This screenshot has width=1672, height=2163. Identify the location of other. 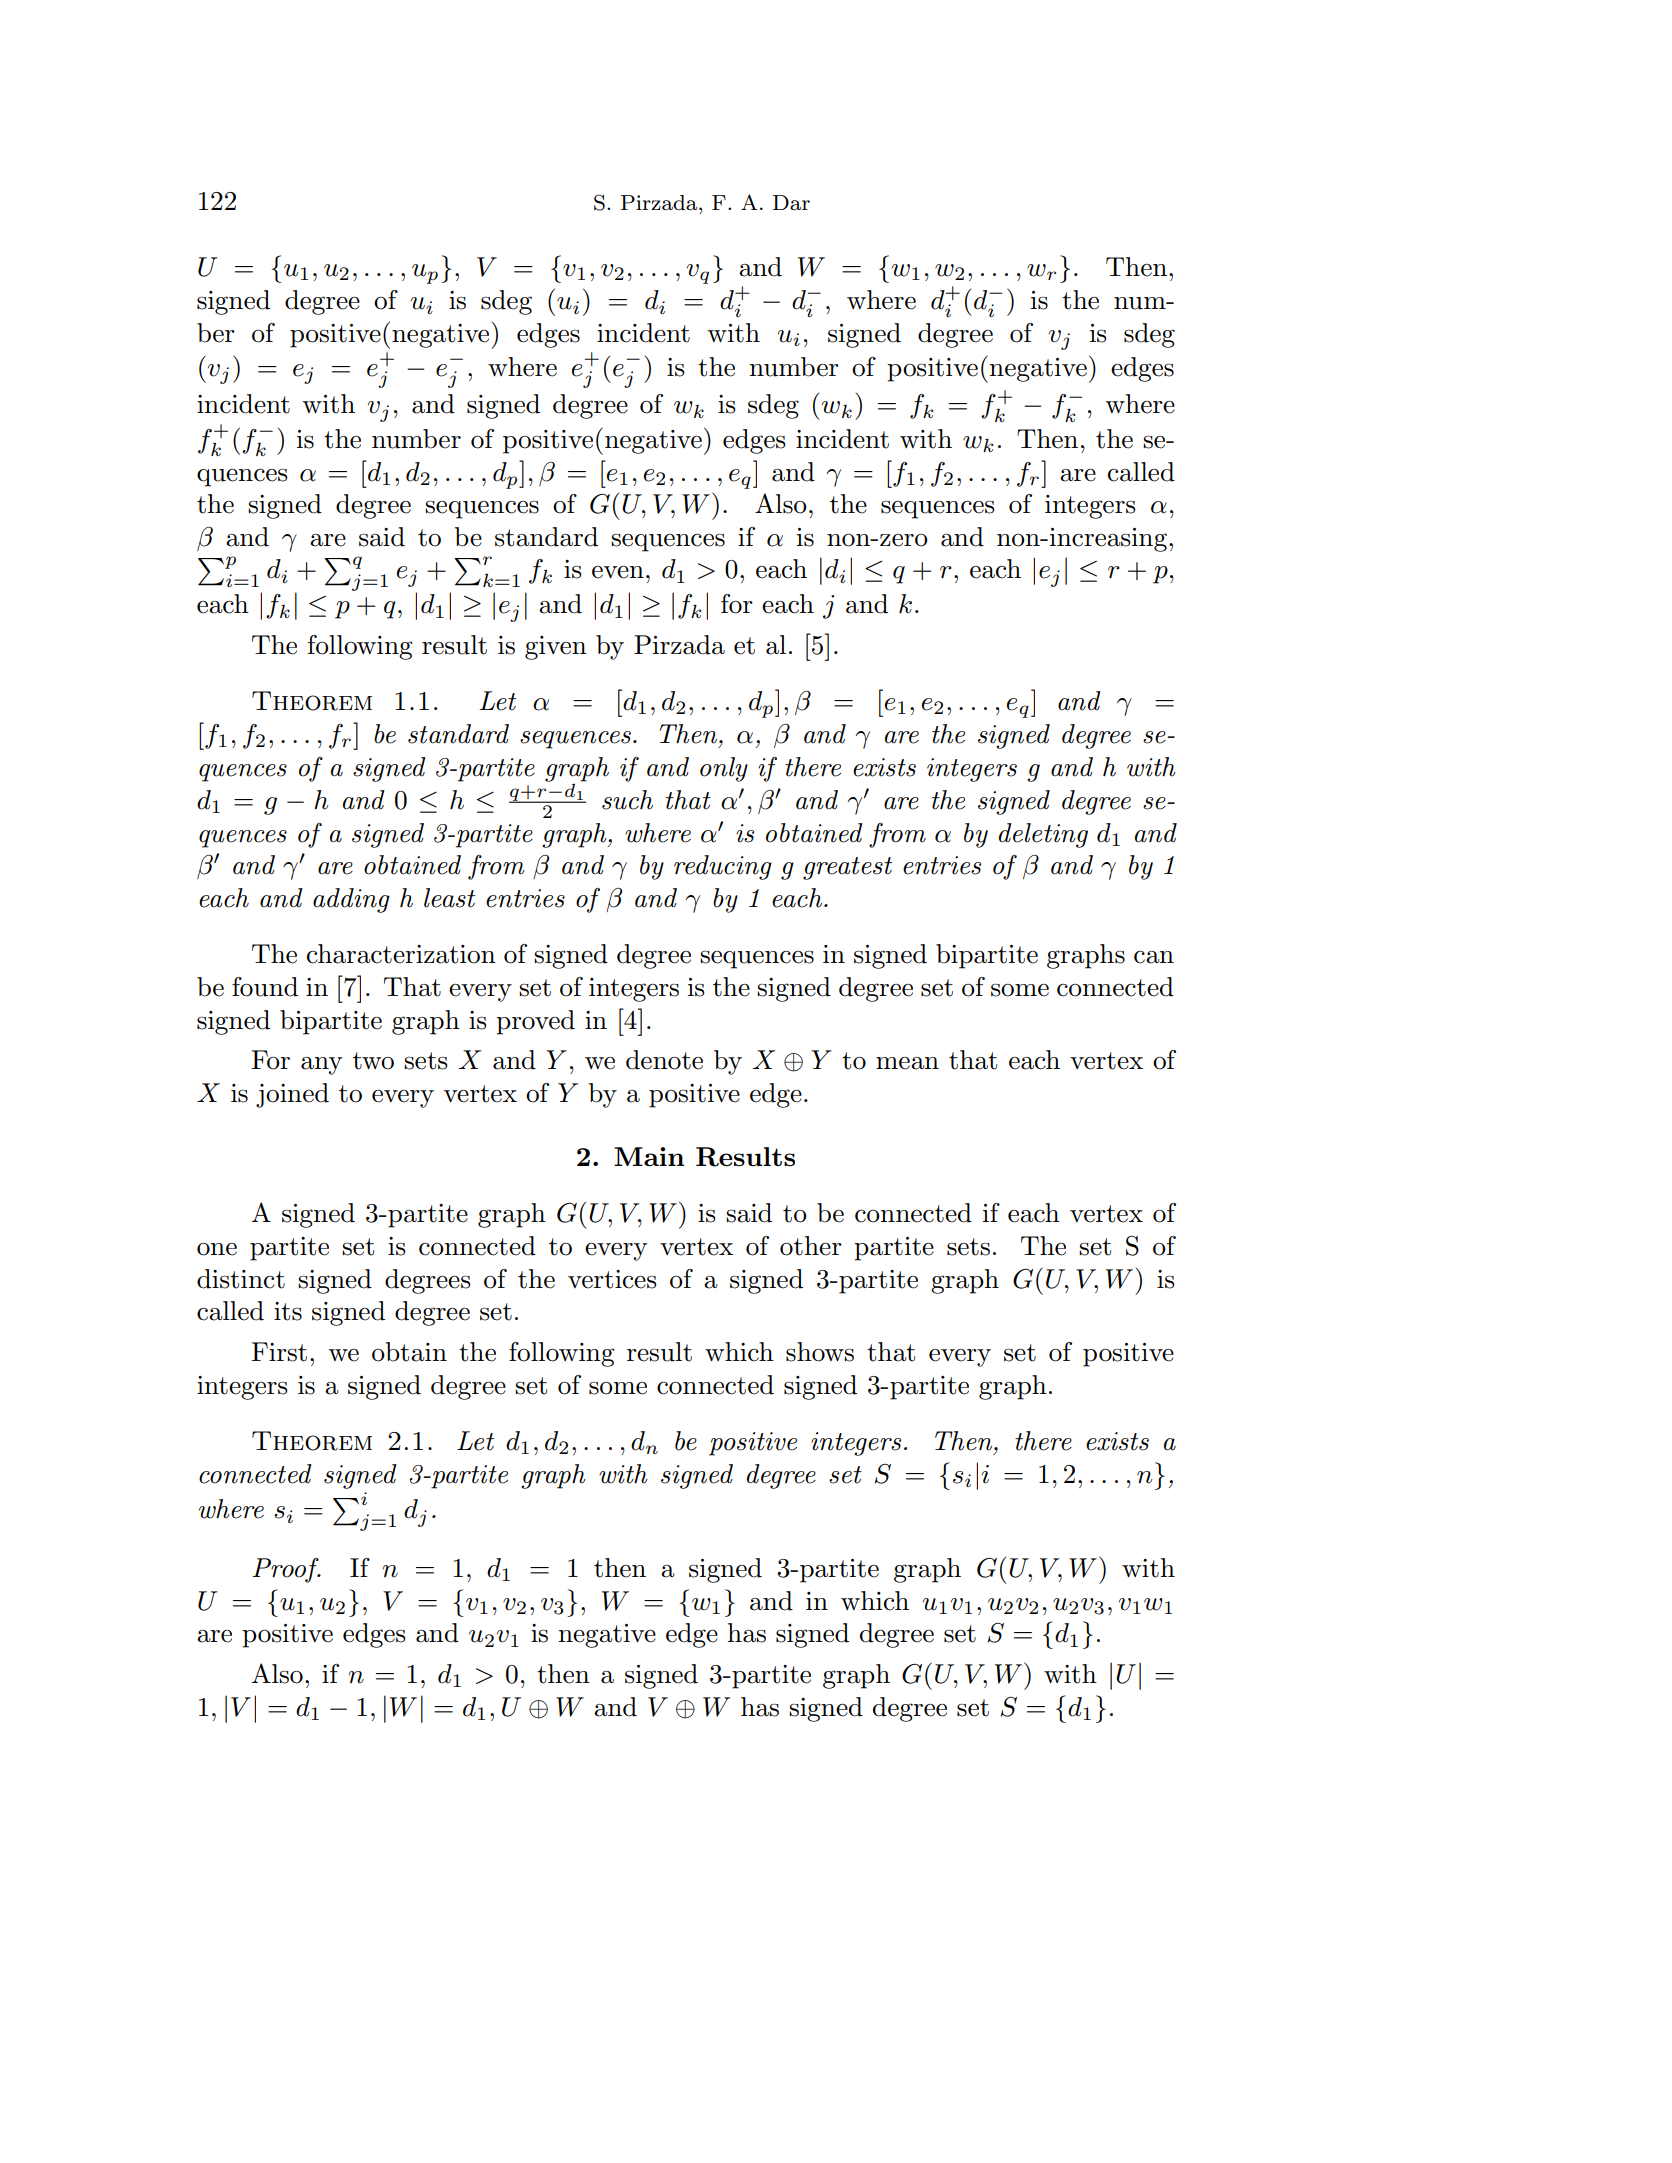
(811, 1246).
